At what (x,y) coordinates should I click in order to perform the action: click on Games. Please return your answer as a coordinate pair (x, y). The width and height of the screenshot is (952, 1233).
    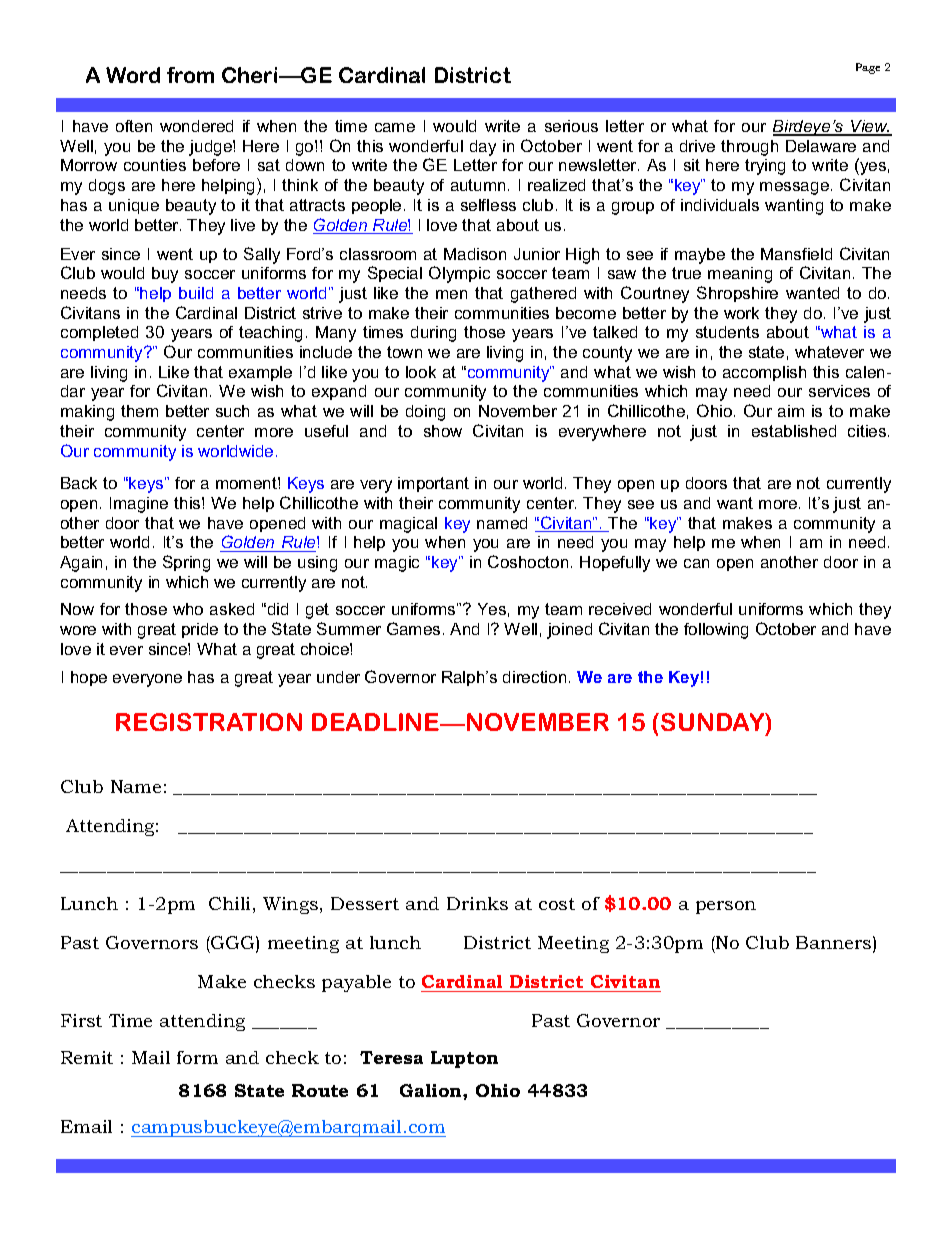
    Looking at the image, I should click on (413, 628).
